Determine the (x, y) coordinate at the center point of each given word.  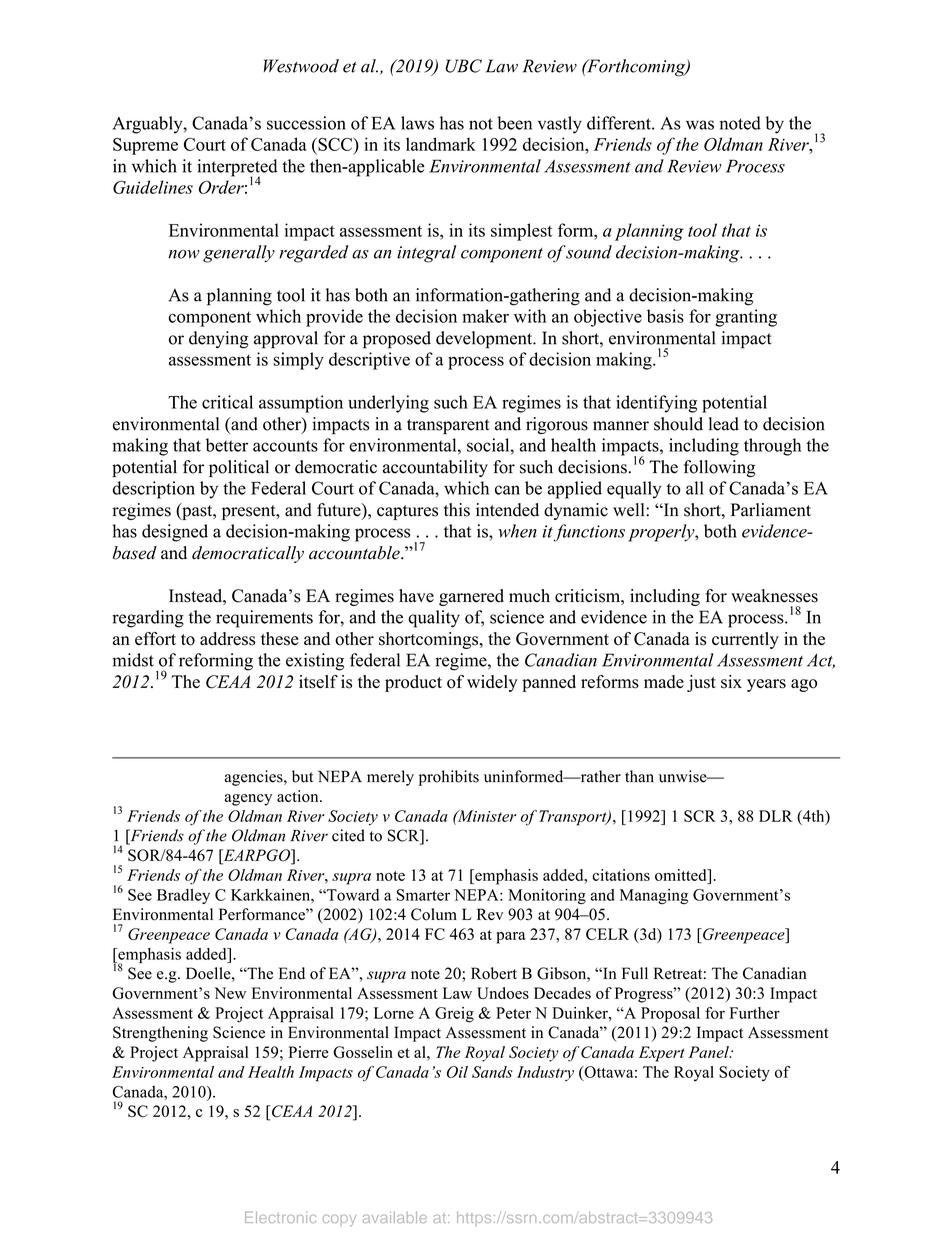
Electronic (280, 1217)
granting (746, 318)
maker (486, 316)
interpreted (237, 169)
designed (175, 533)
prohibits (449, 778)
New (230, 993)
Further (754, 1013)
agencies (255, 778)
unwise (684, 776)
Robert (494, 973)
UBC (463, 66)
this (457, 510)
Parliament (771, 510)
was (700, 125)
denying (218, 340)
